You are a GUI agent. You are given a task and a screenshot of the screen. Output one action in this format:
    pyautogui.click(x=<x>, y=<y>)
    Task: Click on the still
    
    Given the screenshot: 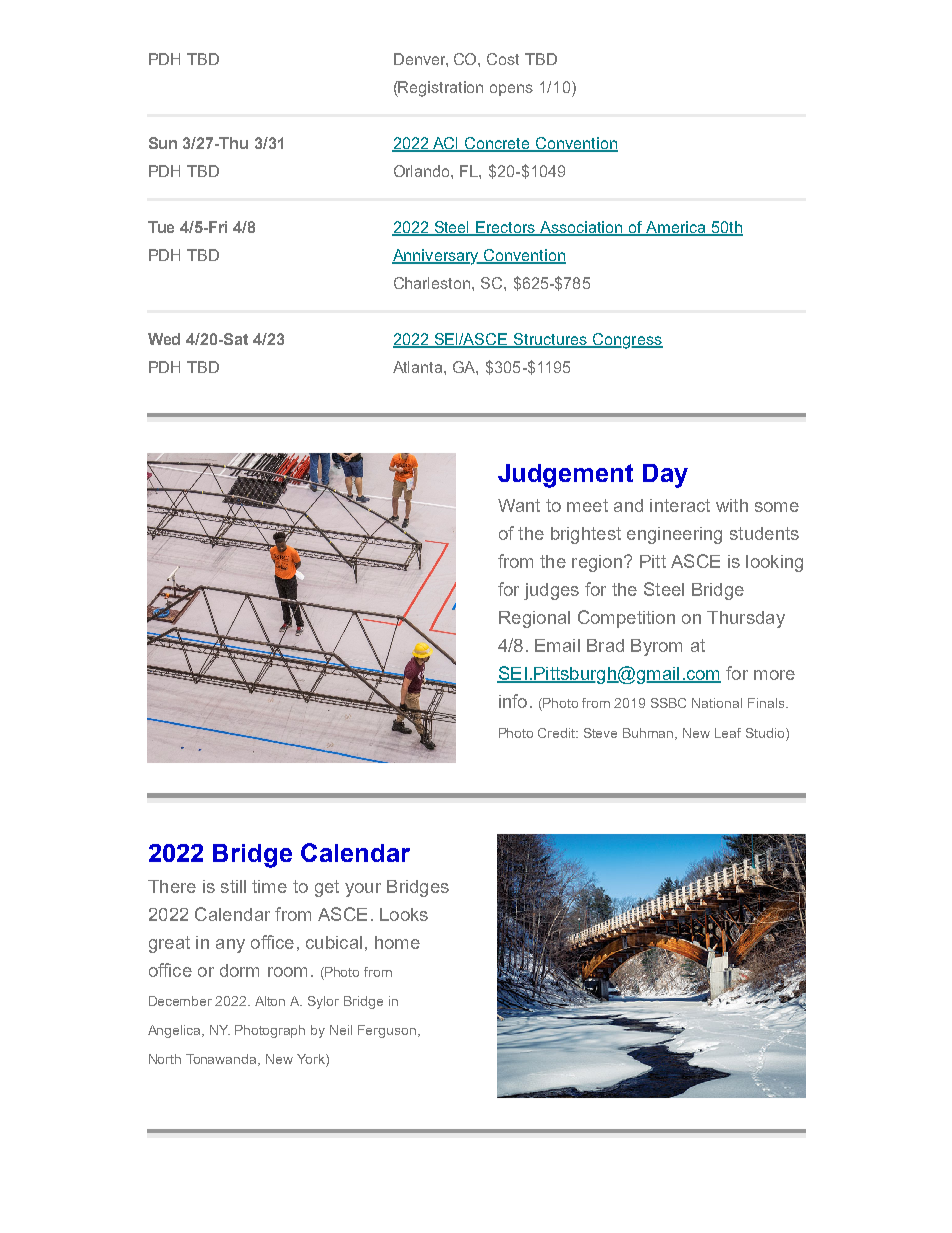 What is the action you would take?
    pyautogui.click(x=233, y=886)
